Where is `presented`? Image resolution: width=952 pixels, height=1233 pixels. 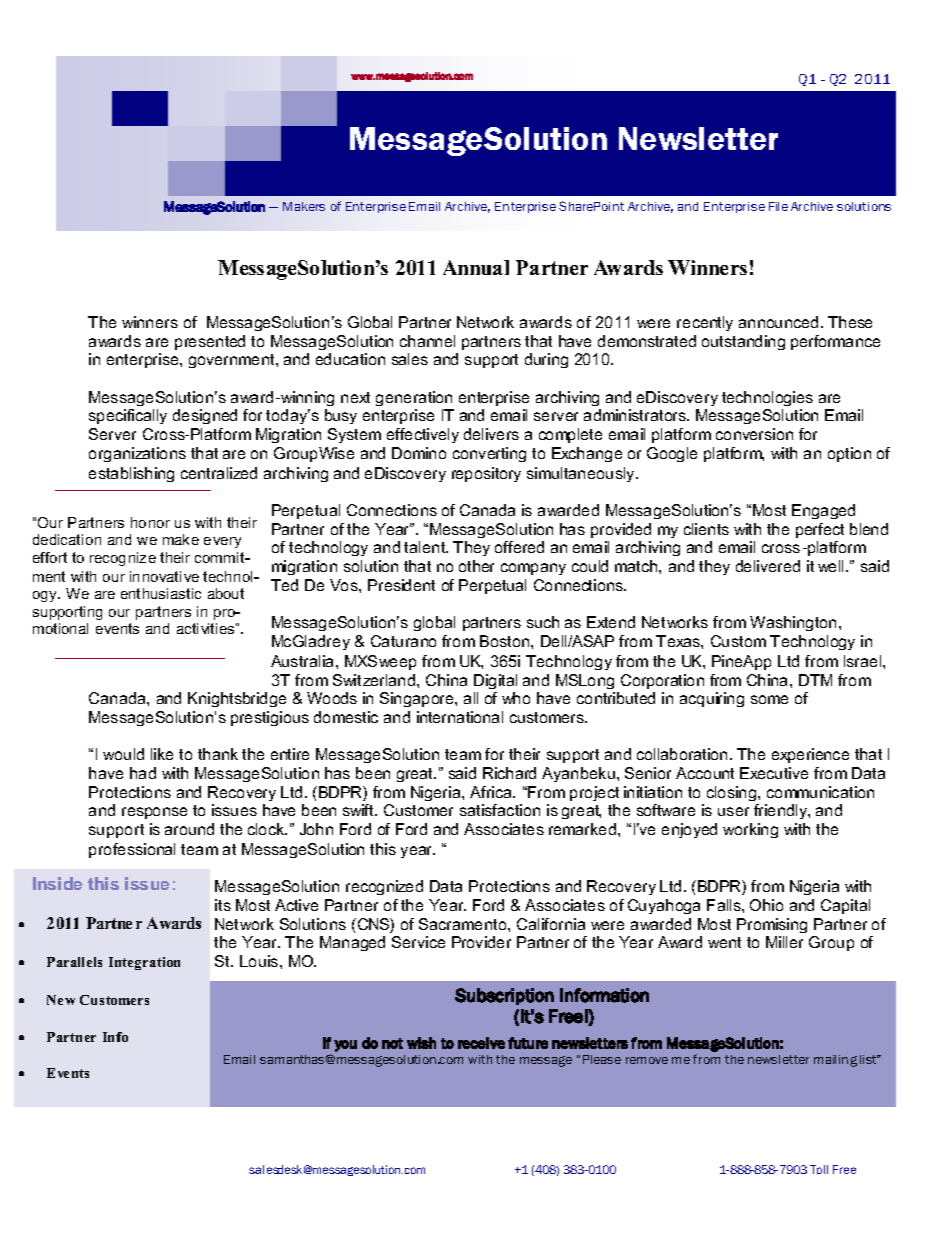 presented is located at coordinates (210, 342).
